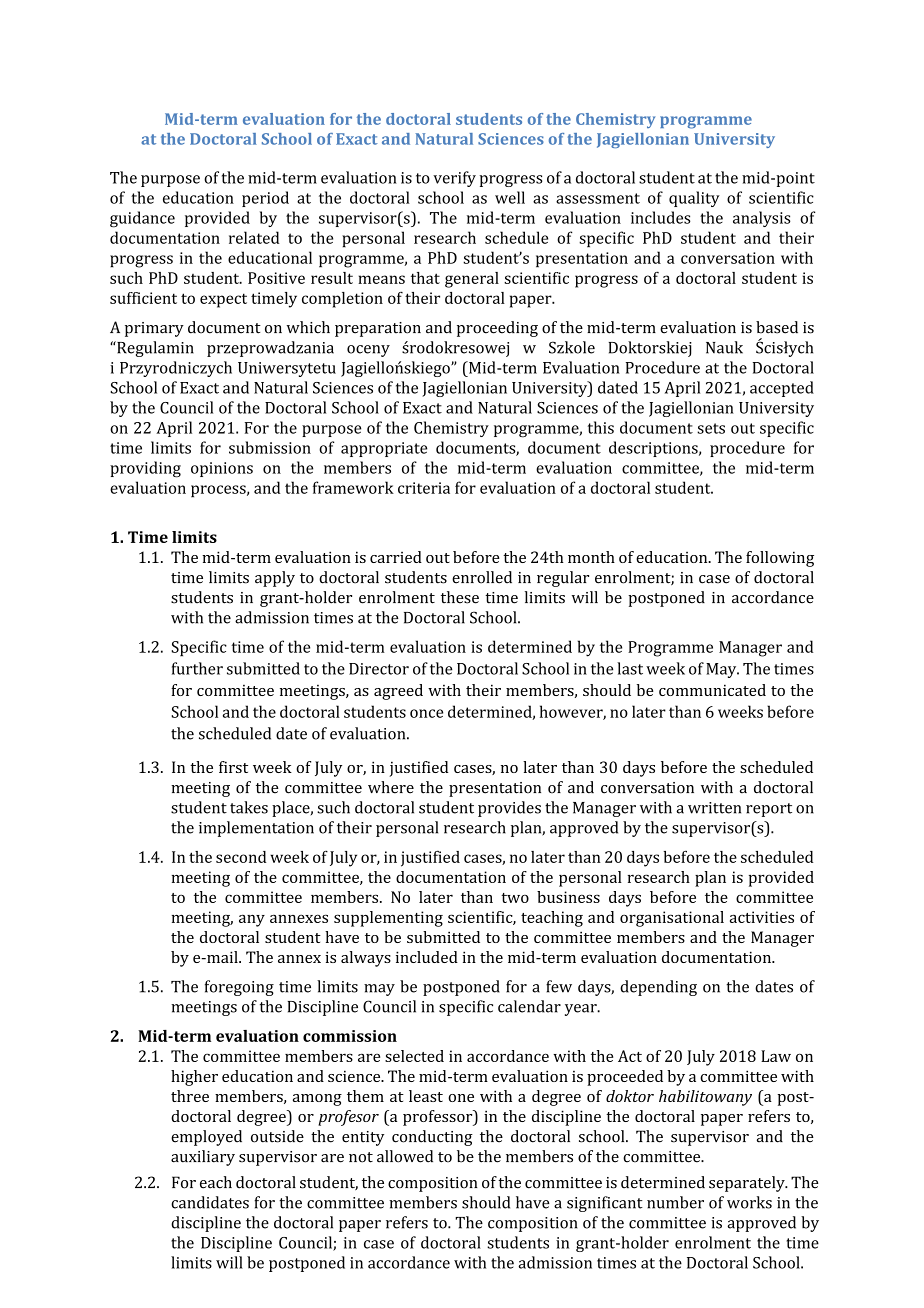 This screenshot has height=1308, width=924. What do you see at coordinates (203, 1158) in the screenshot?
I see `auxiliary` at bounding box center [203, 1158].
